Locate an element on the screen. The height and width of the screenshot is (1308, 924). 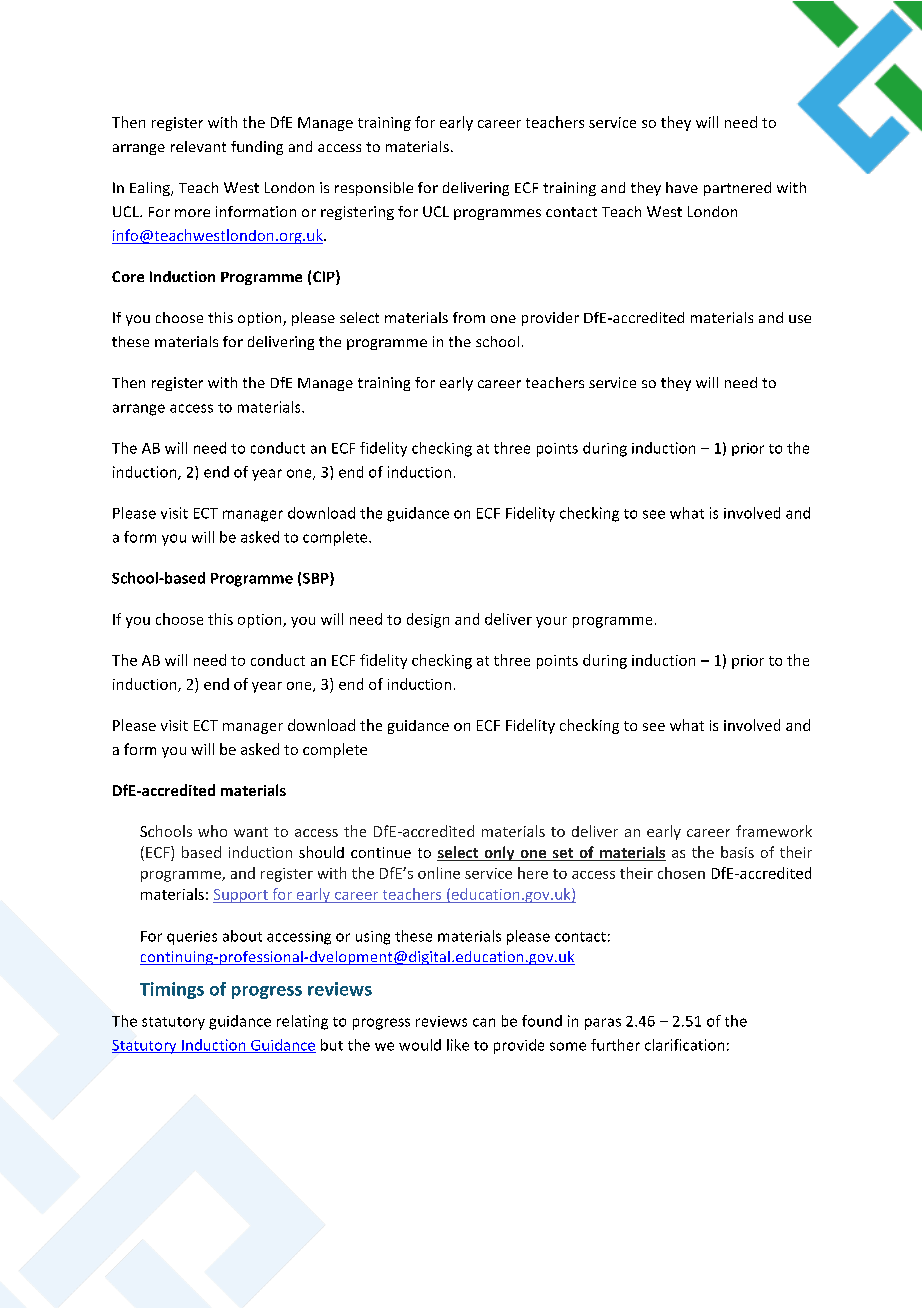
Core is located at coordinates (128, 276).
